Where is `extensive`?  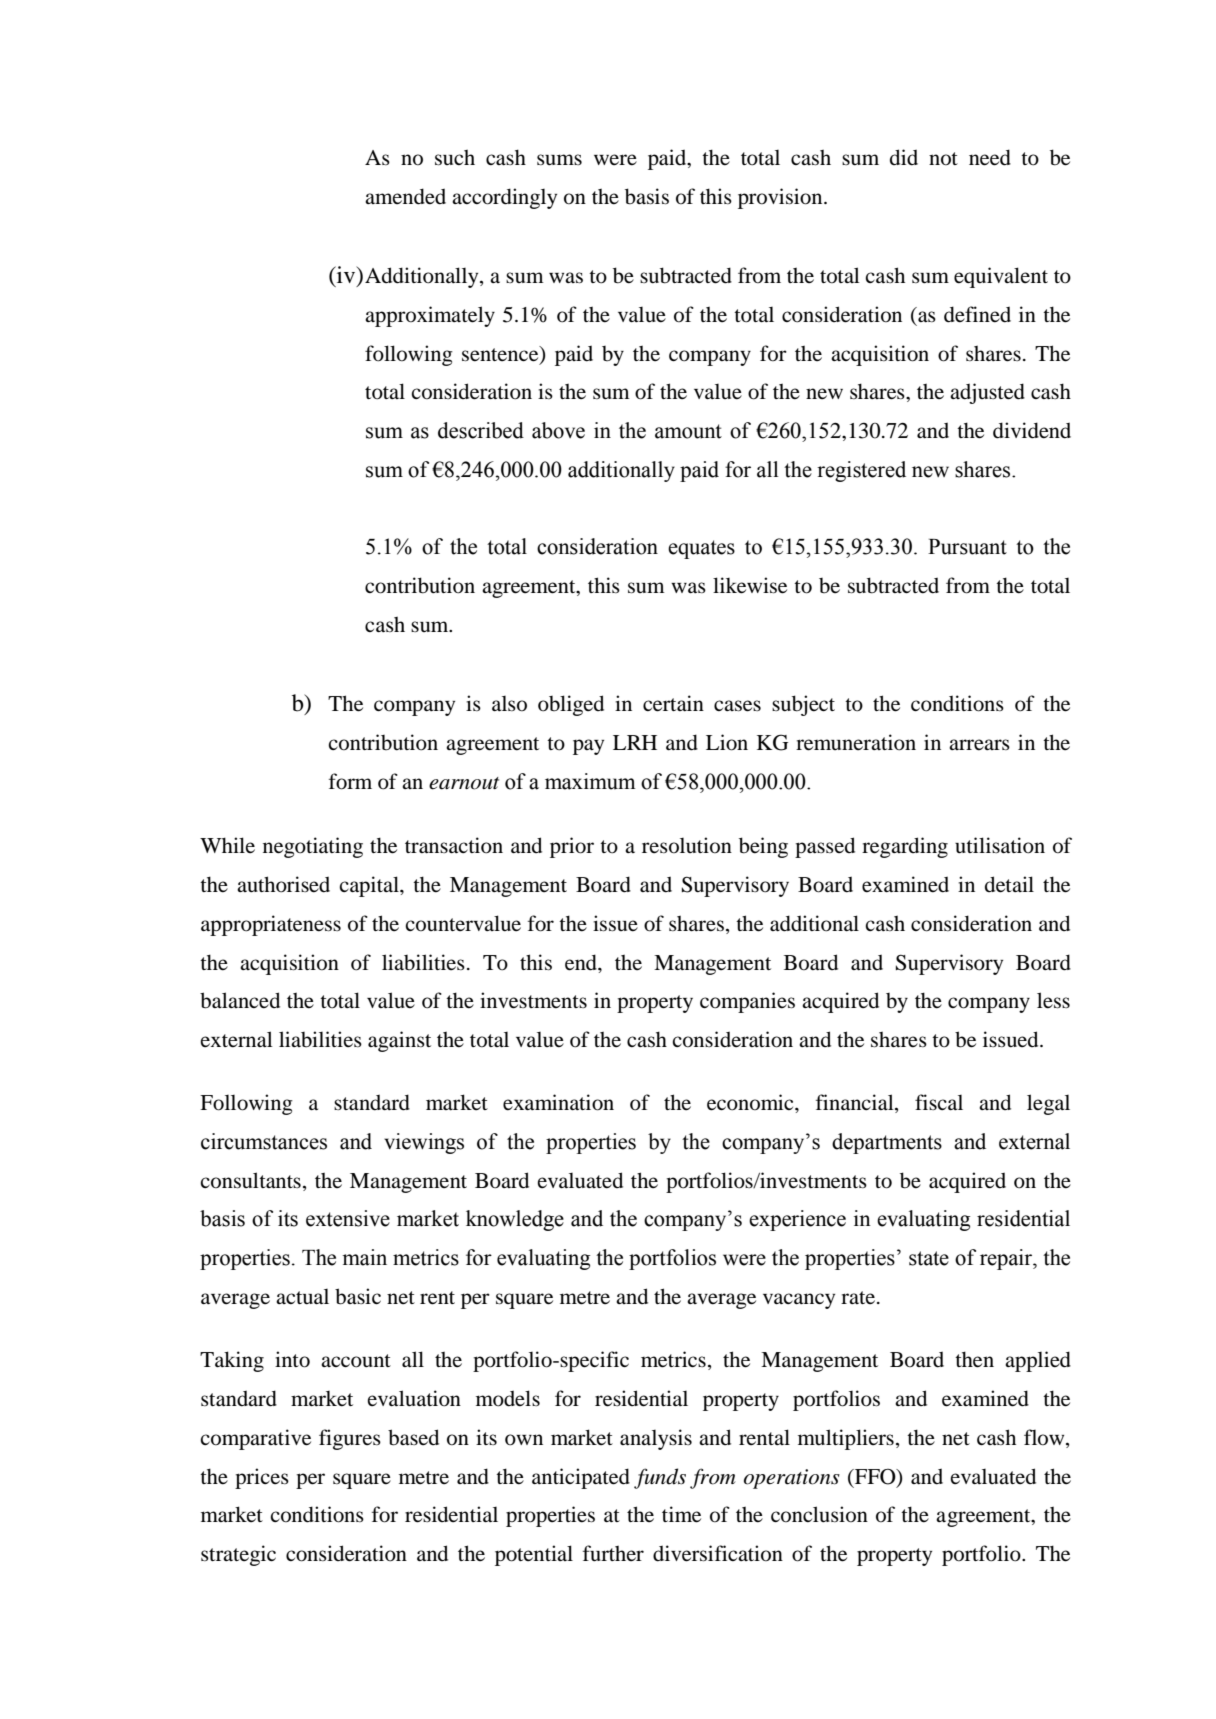 extensive is located at coordinates (348, 1218).
